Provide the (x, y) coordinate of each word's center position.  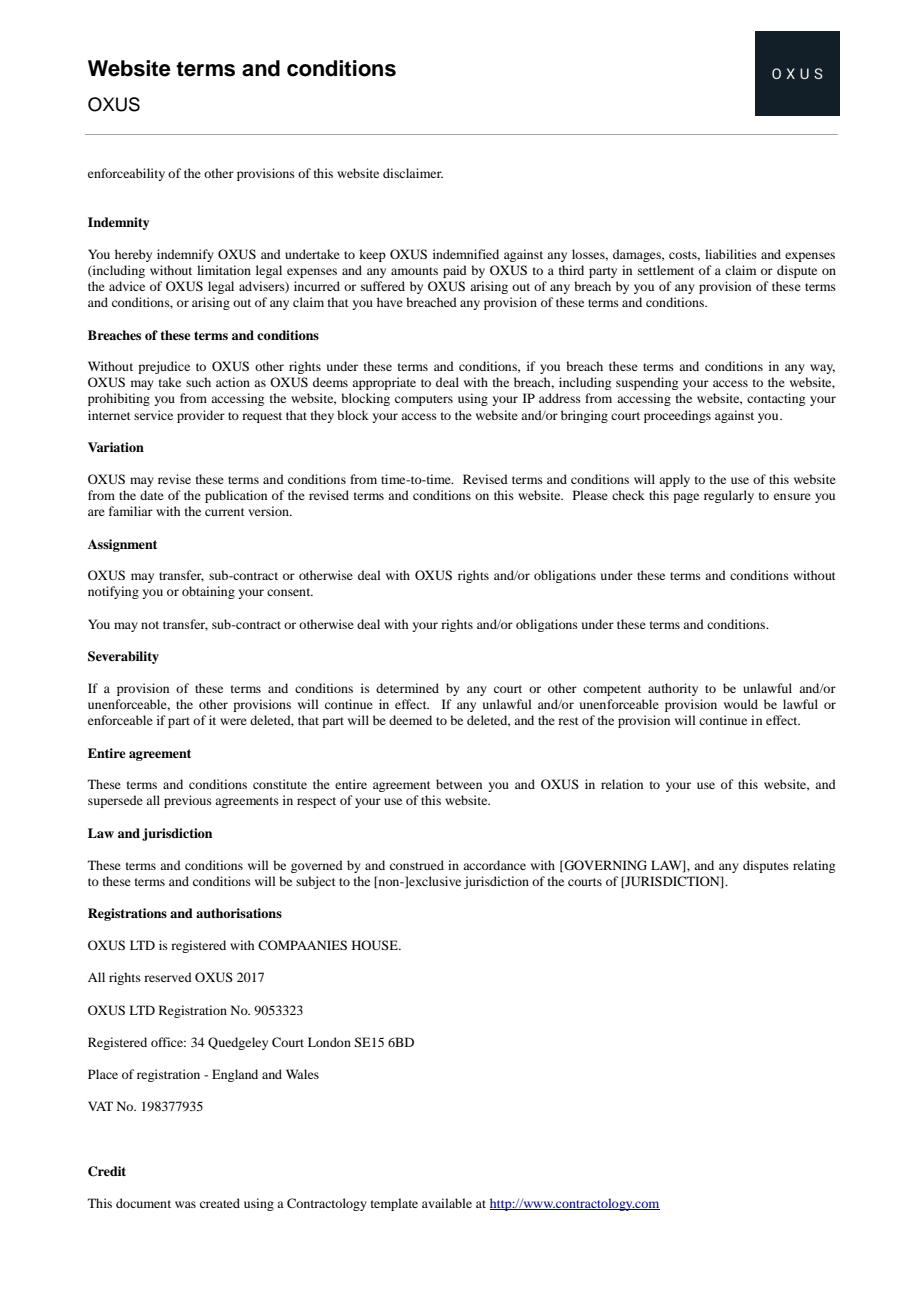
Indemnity (118, 223)
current (225, 512)
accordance (494, 865)
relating (814, 866)
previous (188, 801)
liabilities (731, 254)
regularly (729, 496)
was (185, 1204)
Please (590, 495)
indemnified (466, 254)
